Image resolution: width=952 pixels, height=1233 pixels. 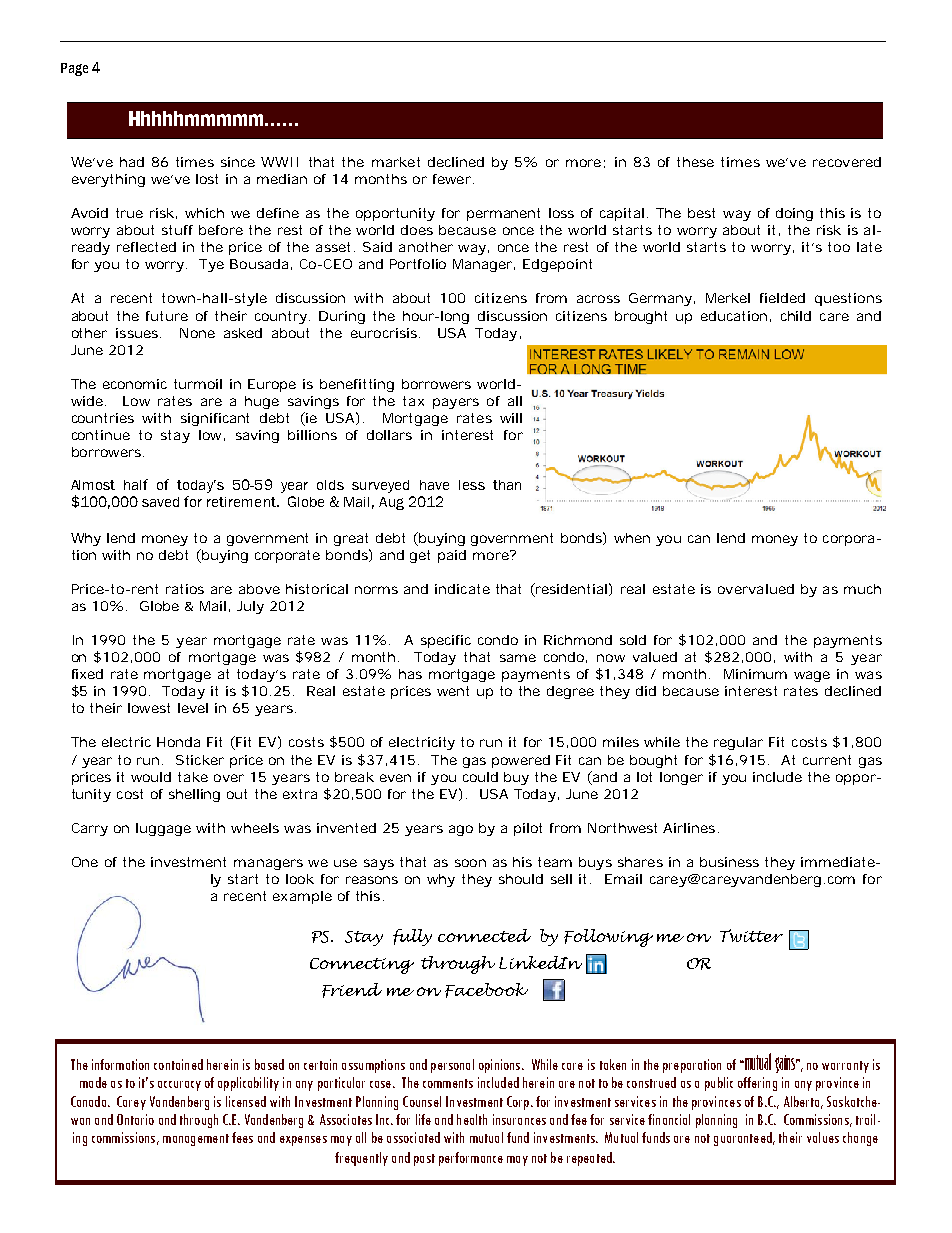 What do you see at coordinates (302, 897) in the screenshot?
I see `example` at bounding box center [302, 897].
